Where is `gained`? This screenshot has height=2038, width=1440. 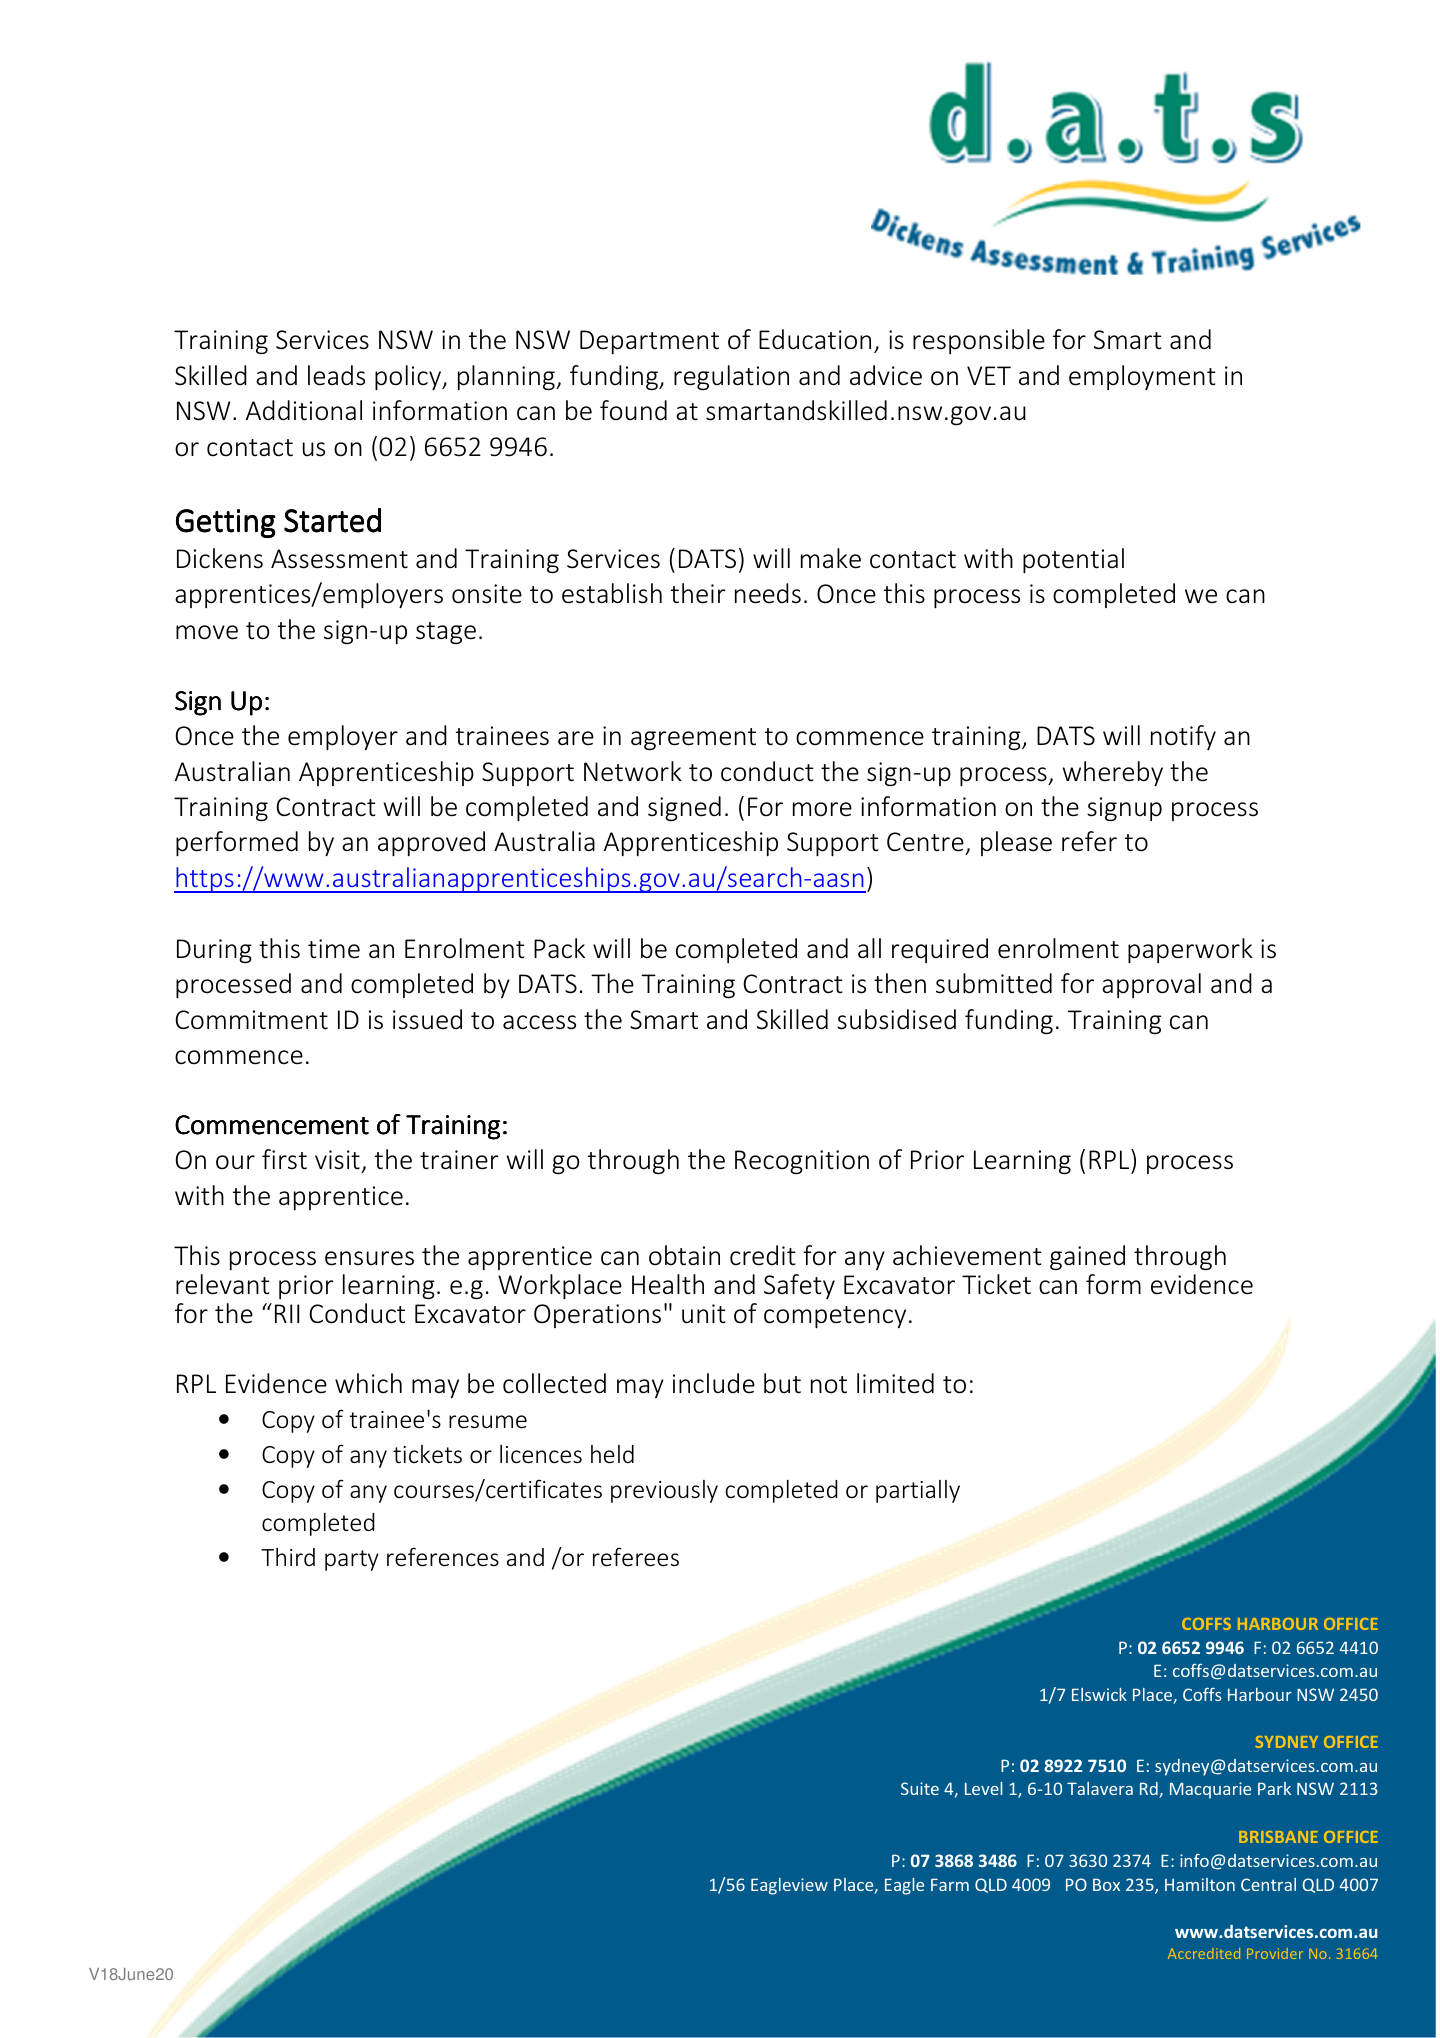 gained is located at coordinates (1087, 1257).
